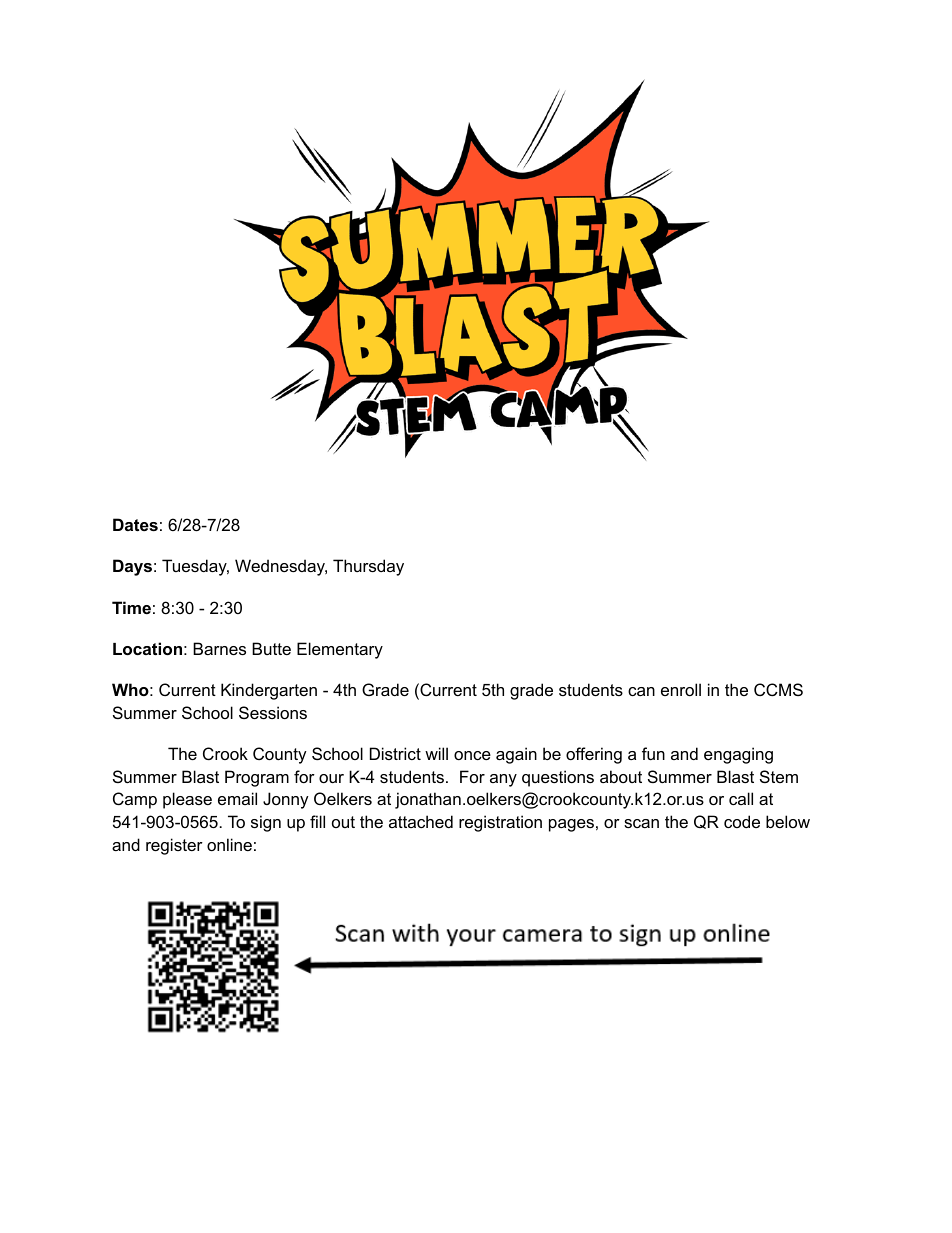 The image size is (952, 1233). I want to click on Thursday, so click(368, 567).
